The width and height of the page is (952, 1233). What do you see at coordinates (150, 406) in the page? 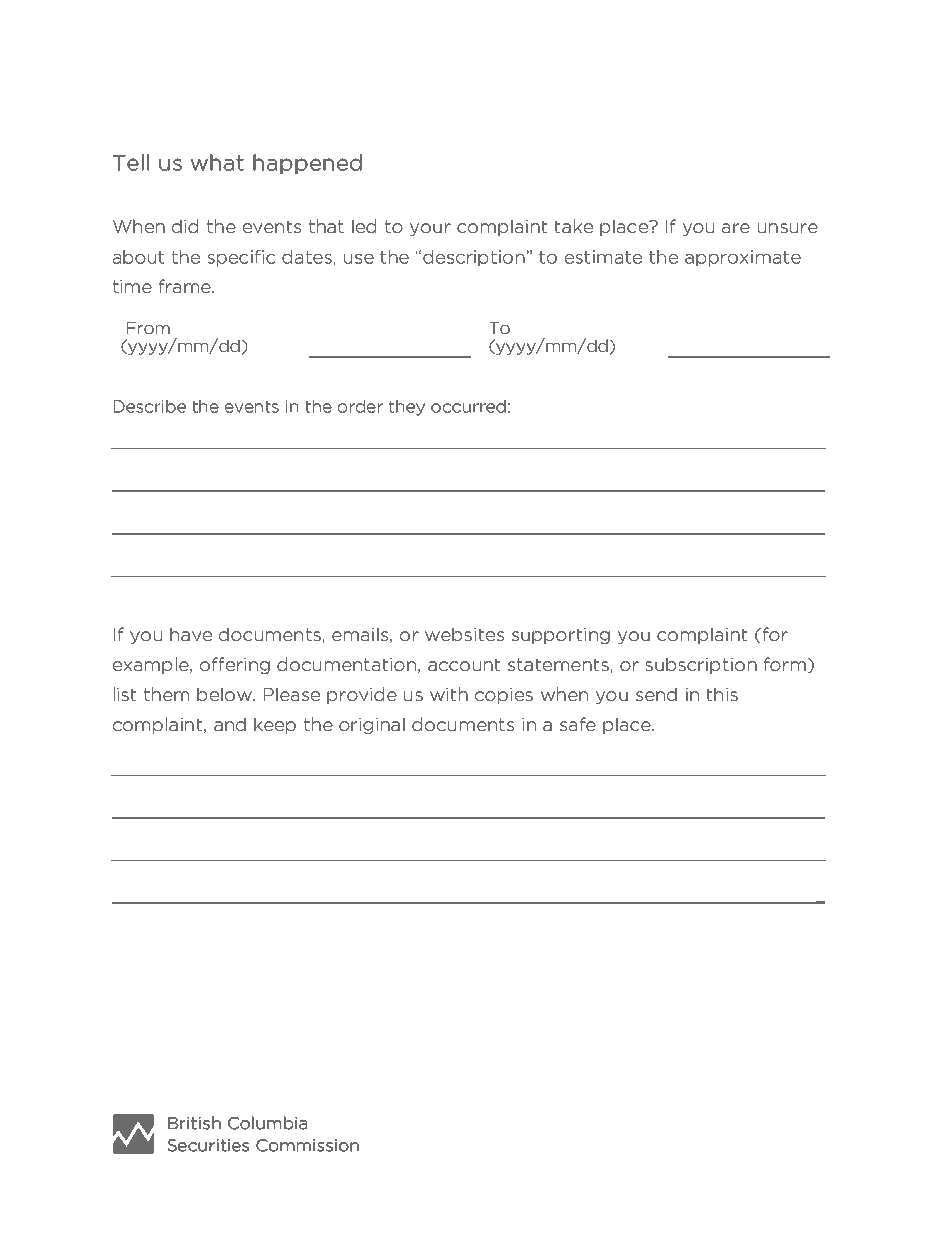
I see `Describe` at bounding box center [150, 406].
